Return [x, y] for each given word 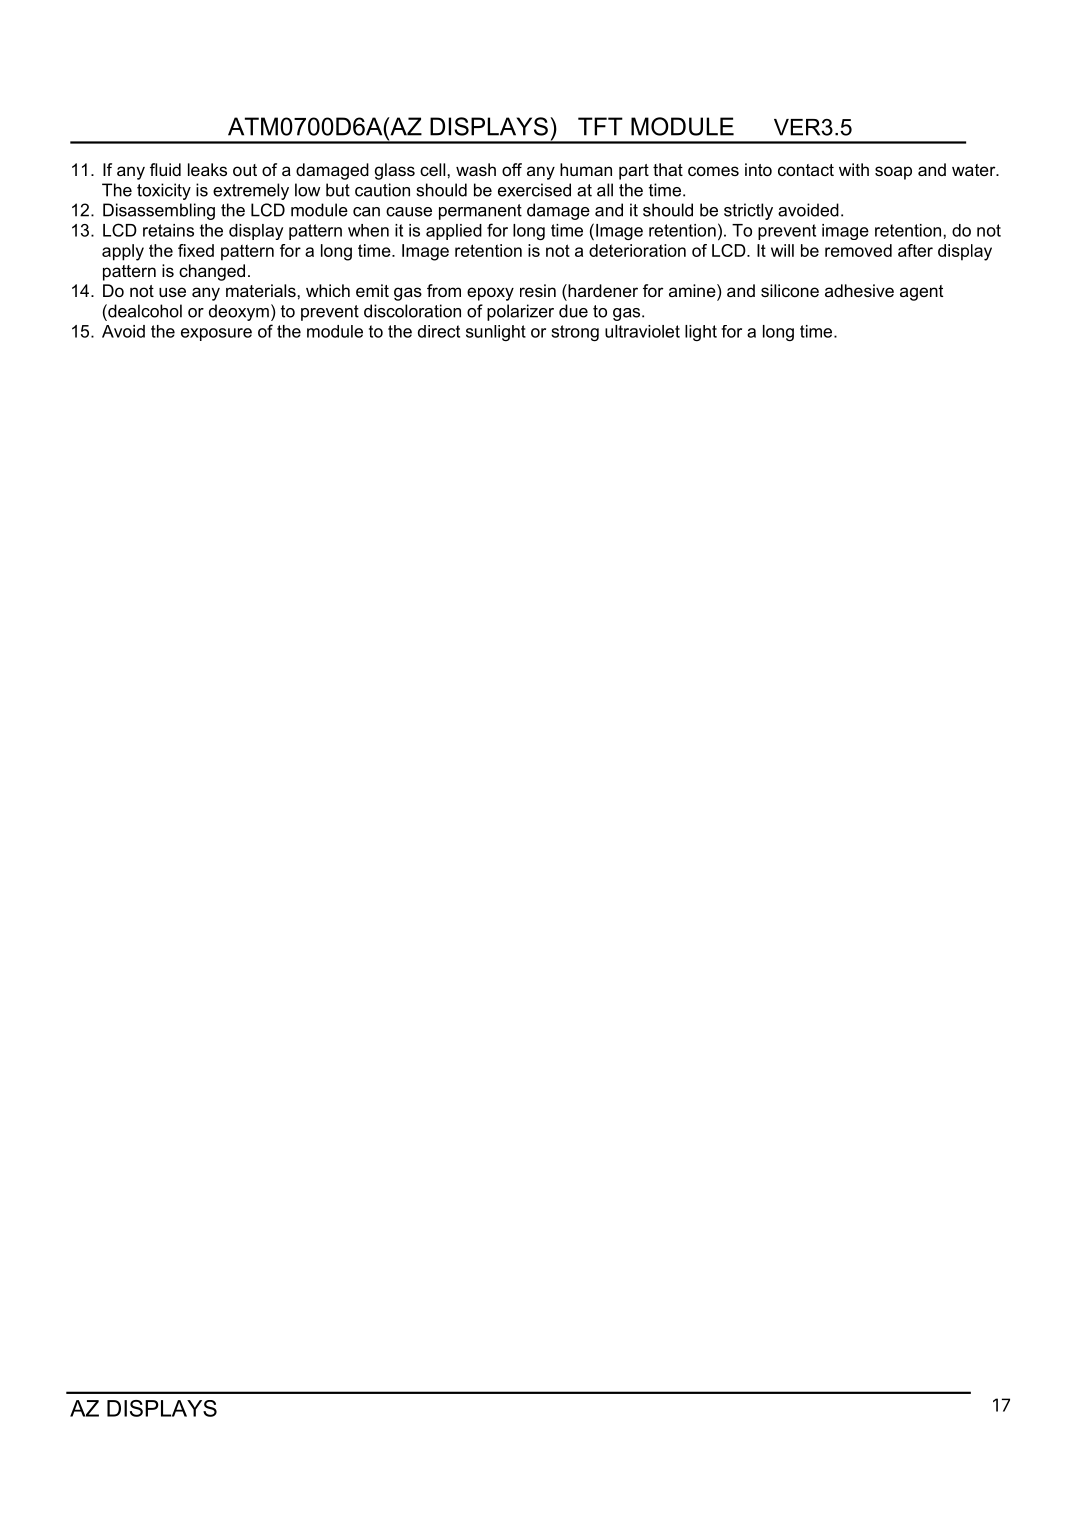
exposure [216, 334]
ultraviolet [642, 331]
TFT [600, 126]
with [854, 169]
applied [454, 232]
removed [858, 250]
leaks [207, 169]
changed [212, 272]
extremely [251, 191]
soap [893, 173]
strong [575, 333]
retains [168, 230]
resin [538, 290]
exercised [534, 190]
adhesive [859, 290]
